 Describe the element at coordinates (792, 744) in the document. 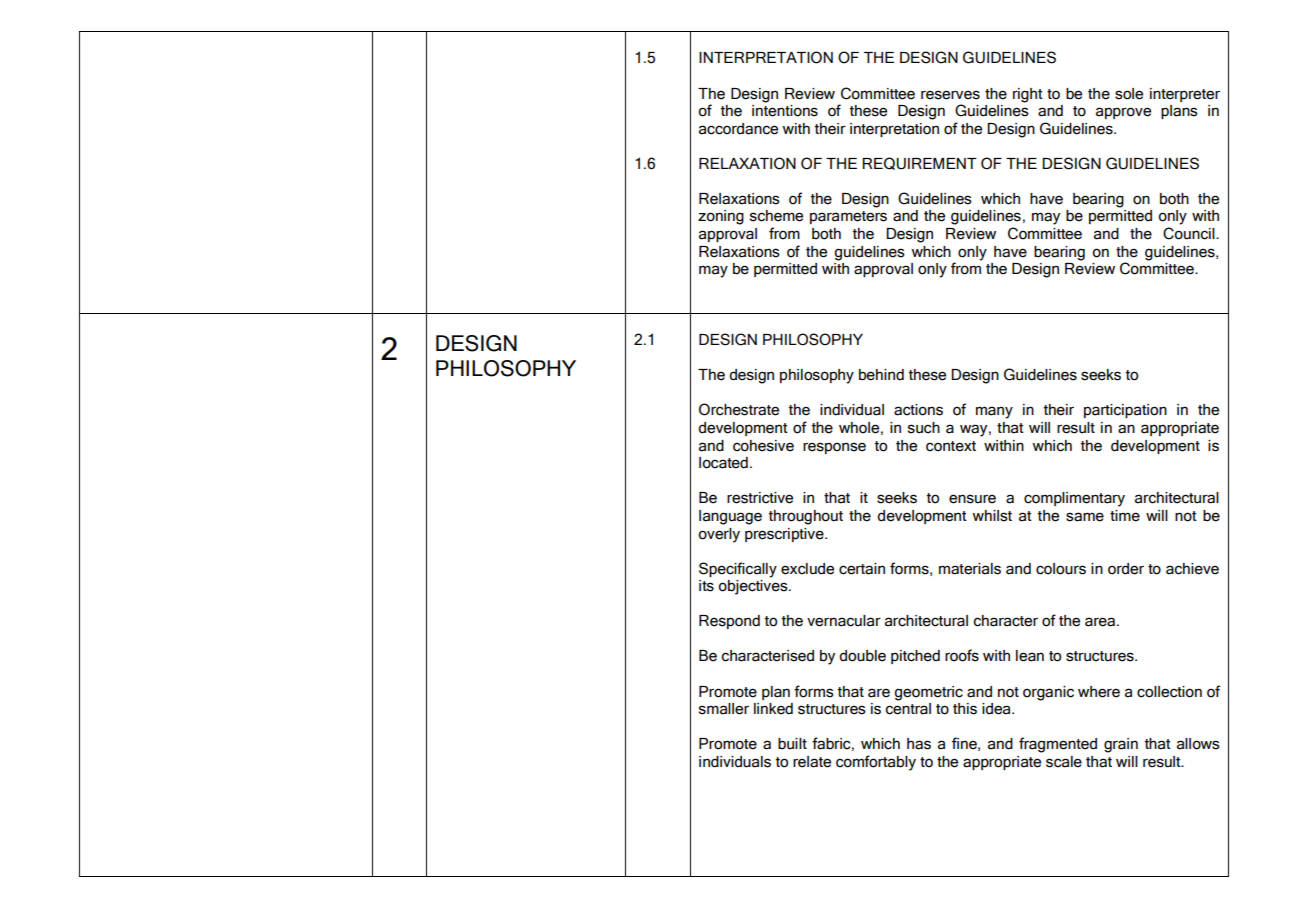

I see `built` at that location.
